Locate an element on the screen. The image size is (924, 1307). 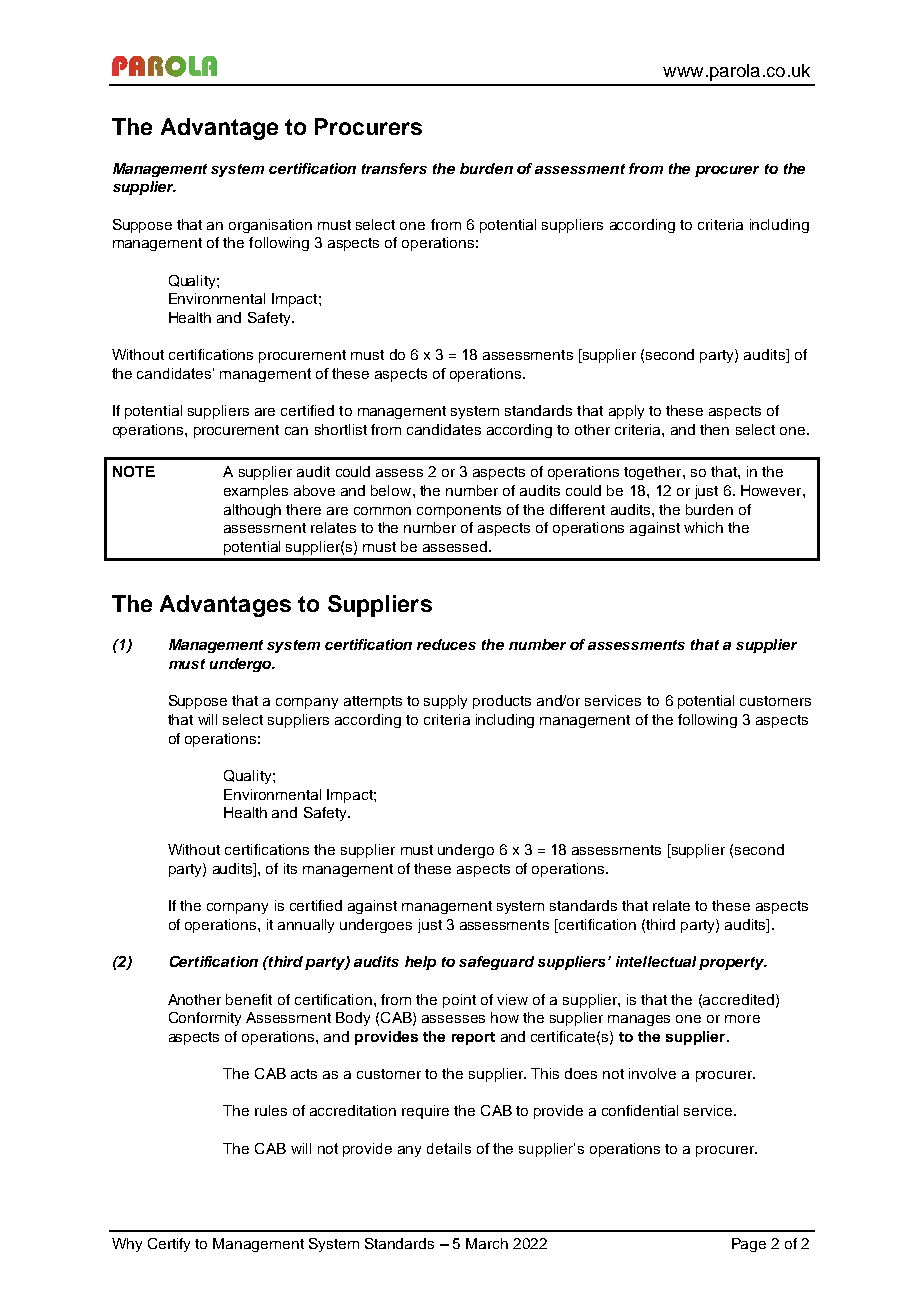
transfers is located at coordinates (394, 168).
